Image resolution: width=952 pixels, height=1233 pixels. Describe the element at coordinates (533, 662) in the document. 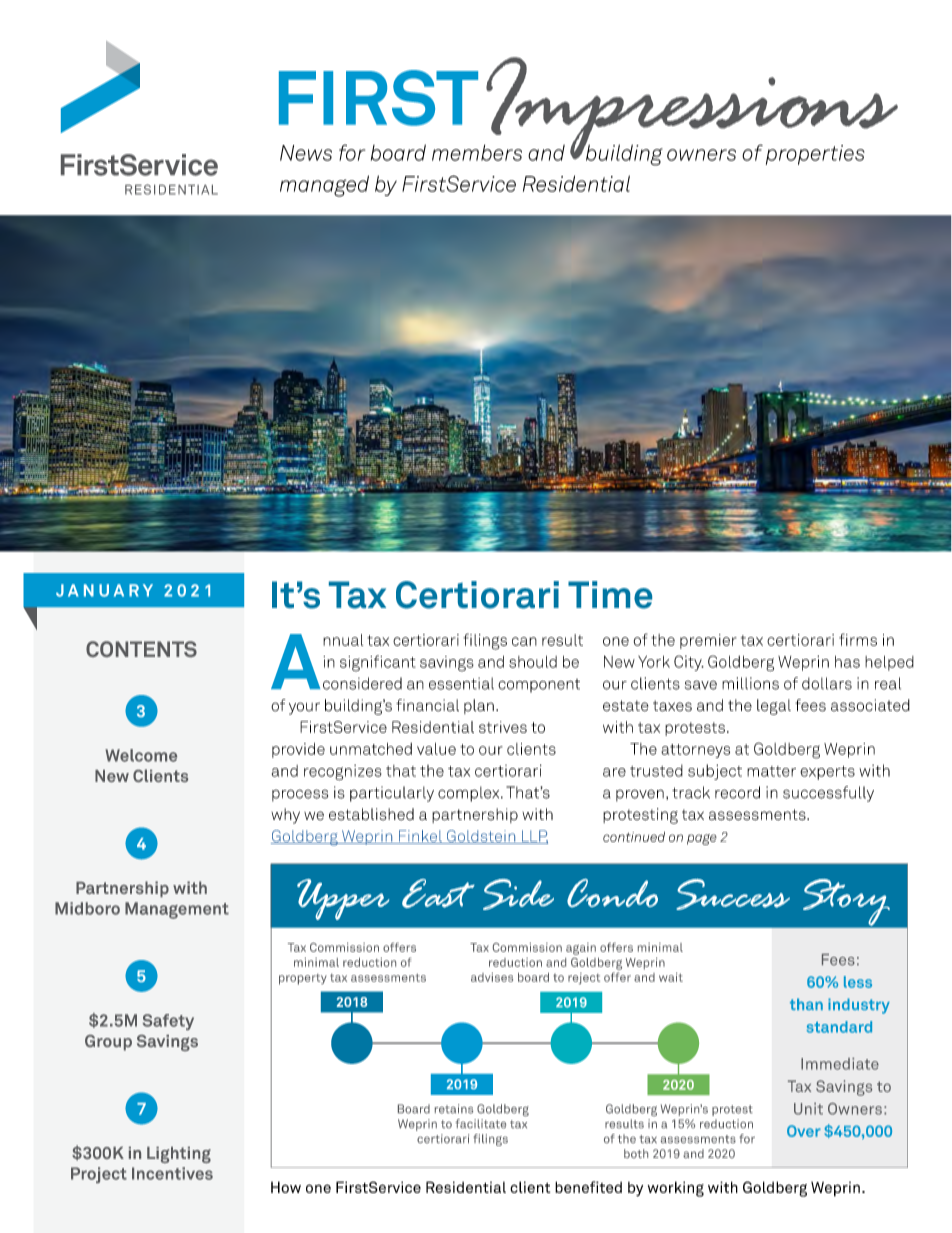

I see `should` at that location.
